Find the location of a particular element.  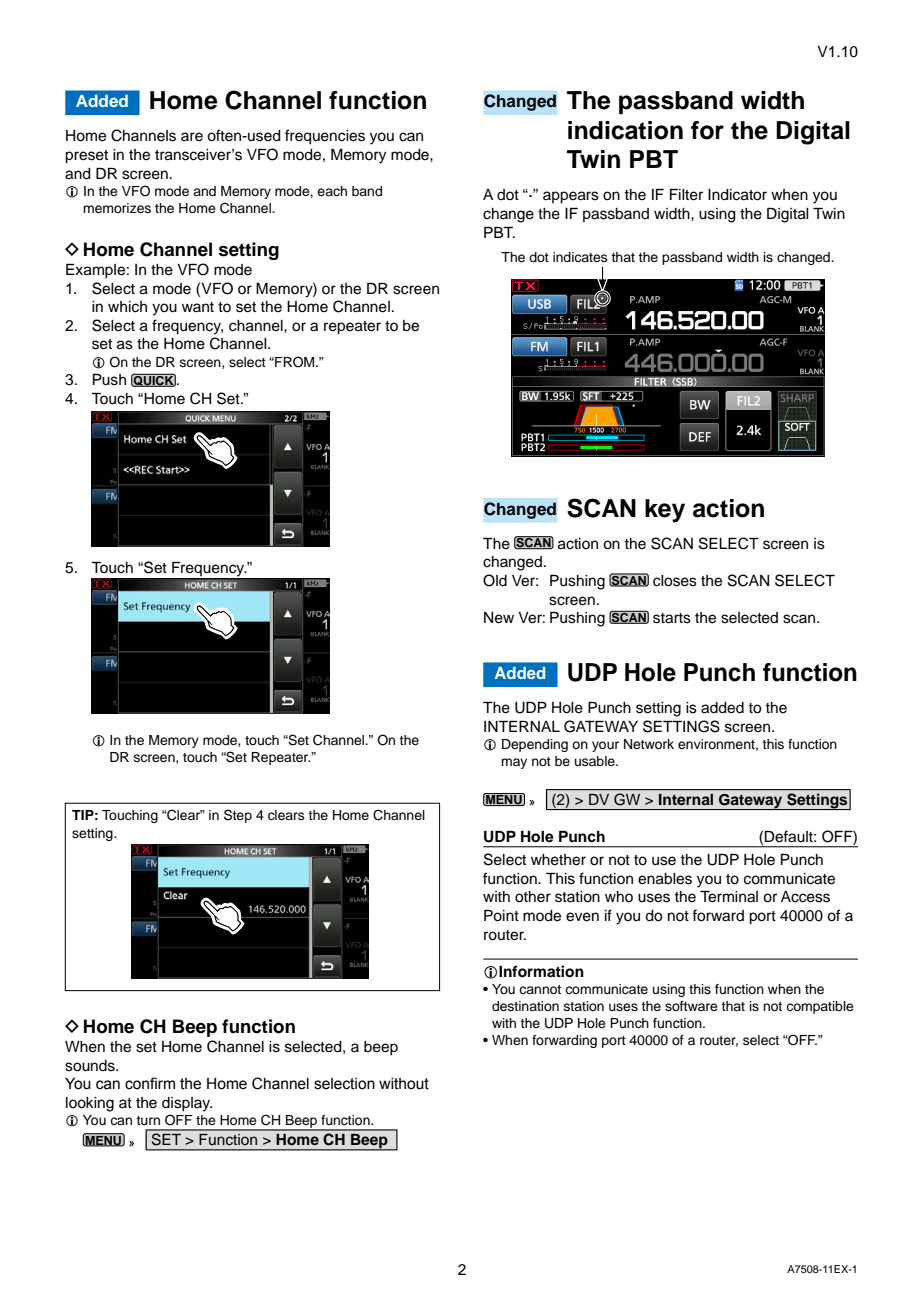

each is located at coordinates (332, 191).
